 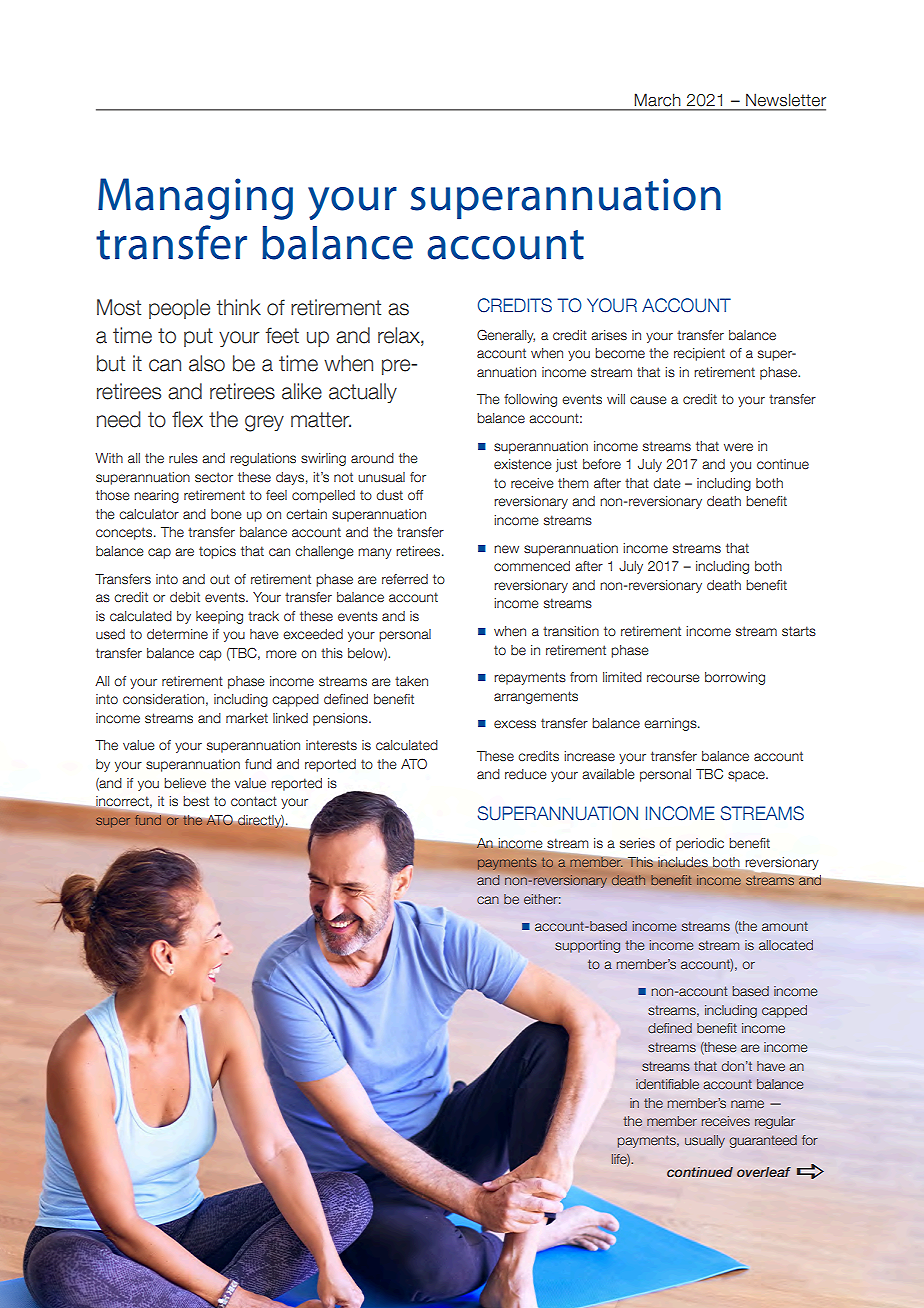 What do you see at coordinates (738, 447) in the page?
I see `were` at bounding box center [738, 447].
